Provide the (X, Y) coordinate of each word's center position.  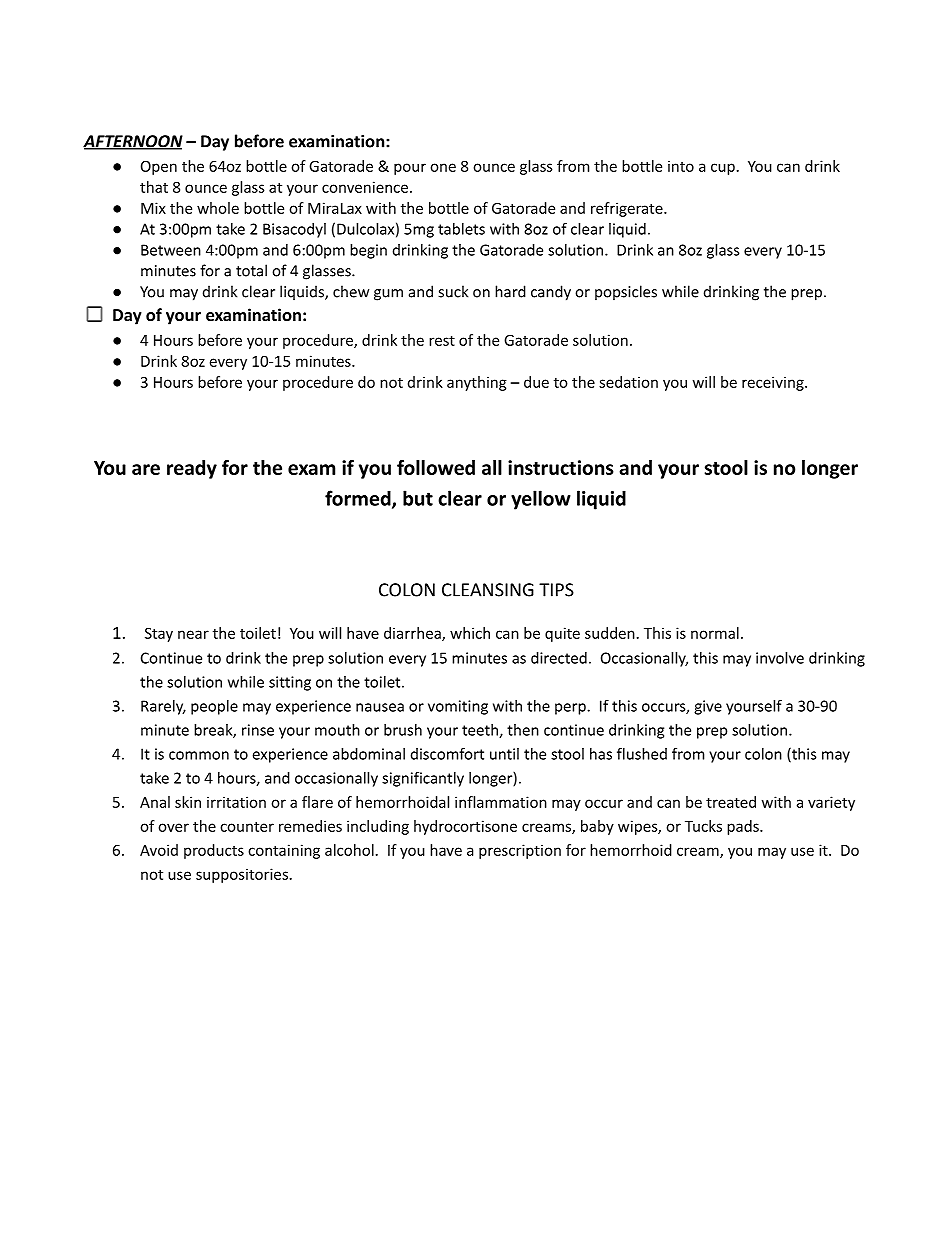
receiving (774, 383)
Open (159, 167)
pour (410, 169)
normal (715, 633)
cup (723, 169)
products (214, 851)
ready (192, 469)
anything (477, 383)
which (470, 633)
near (193, 634)
